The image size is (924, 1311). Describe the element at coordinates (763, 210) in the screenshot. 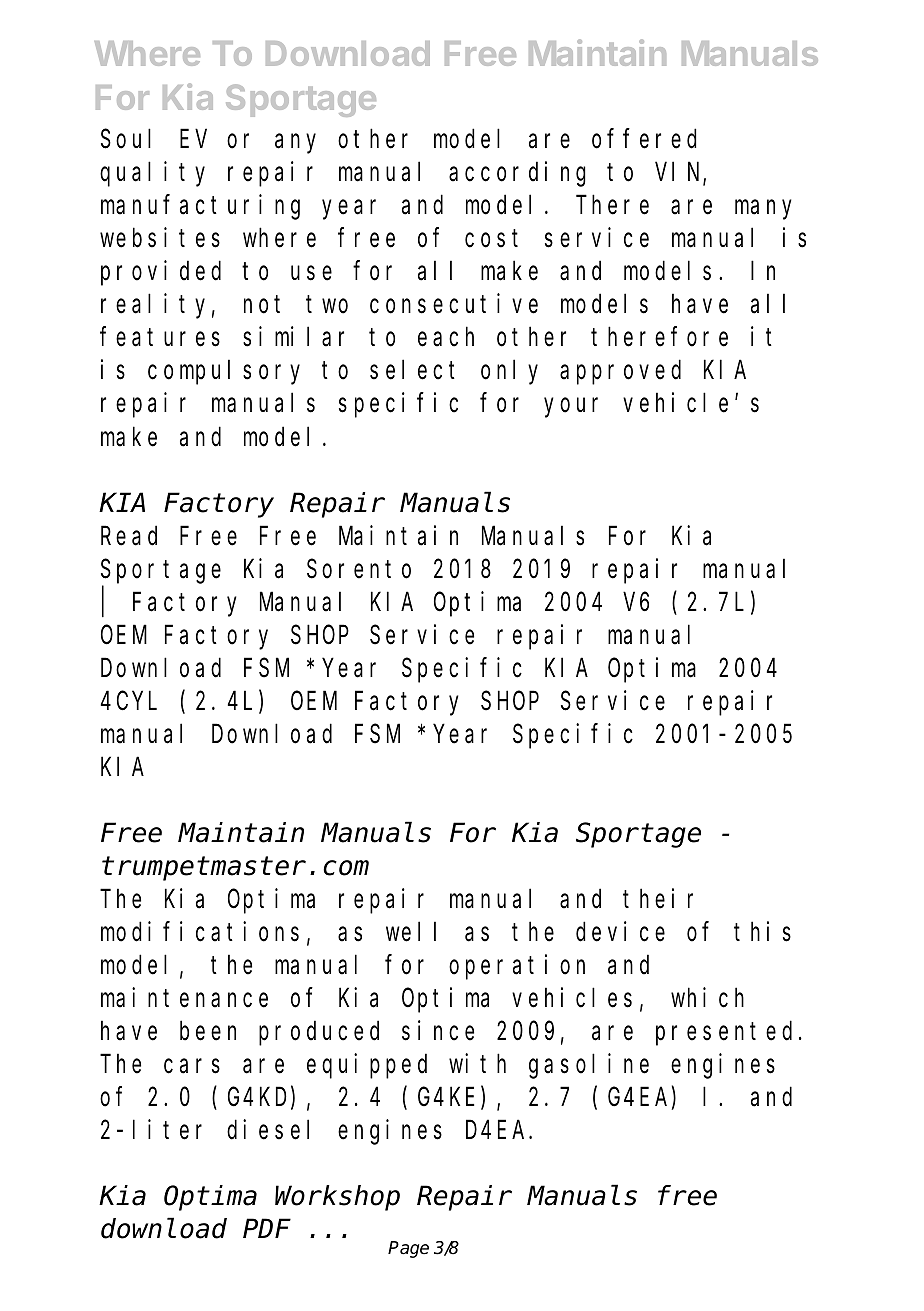

I see `many` at that location.
